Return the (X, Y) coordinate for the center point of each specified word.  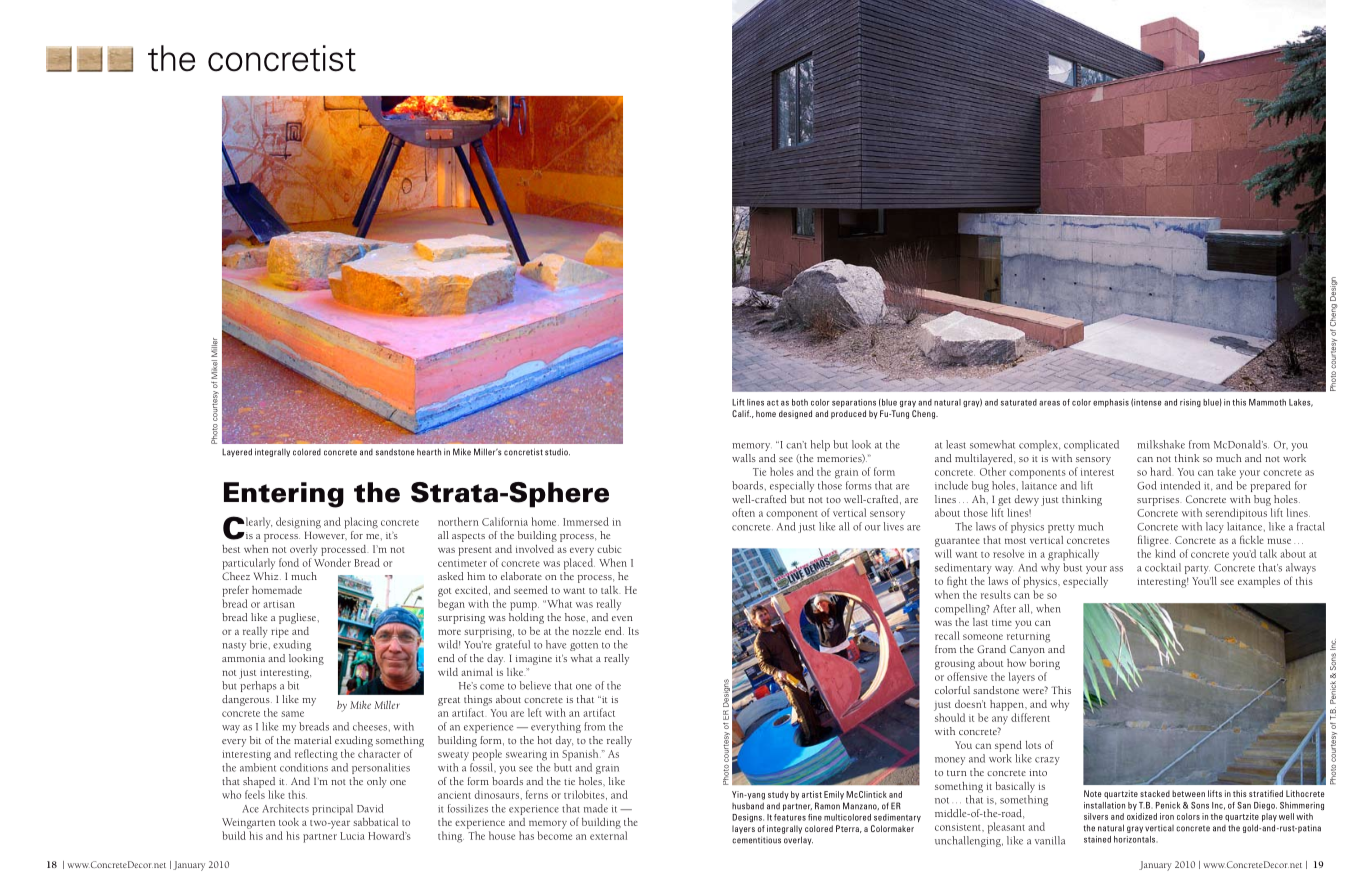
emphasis (1111, 403)
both (800, 402)
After (1004, 608)
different (1030, 717)
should (950, 717)
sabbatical (375, 822)
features (790, 817)
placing (361, 523)
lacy (1215, 527)
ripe (280, 633)
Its (633, 631)
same (293, 714)
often (743, 512)
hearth (429, 452)
